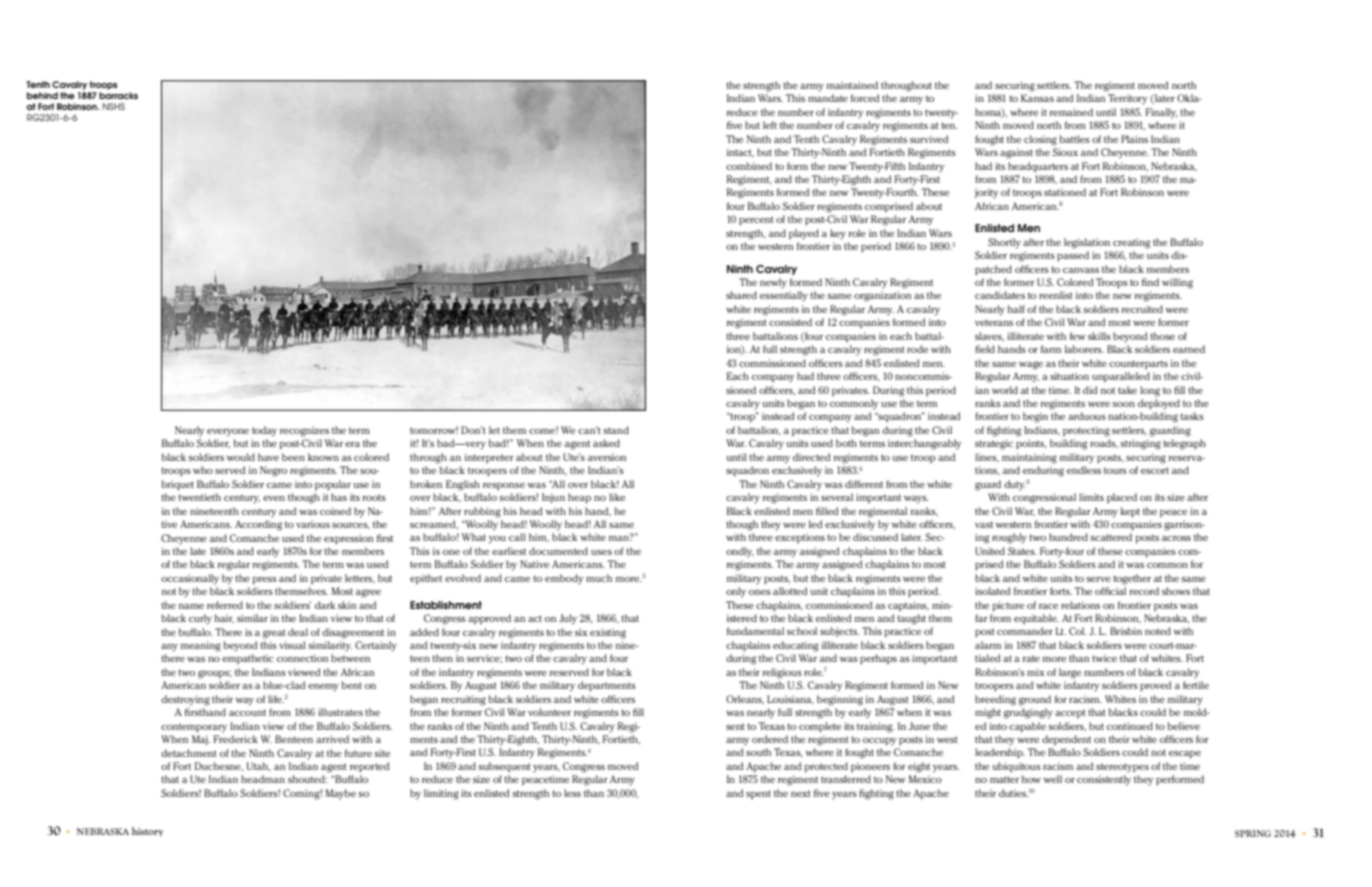  What do you see at coordinates (607, 457) in the document?
I see `aversion` at bounding box center [607, 457].
